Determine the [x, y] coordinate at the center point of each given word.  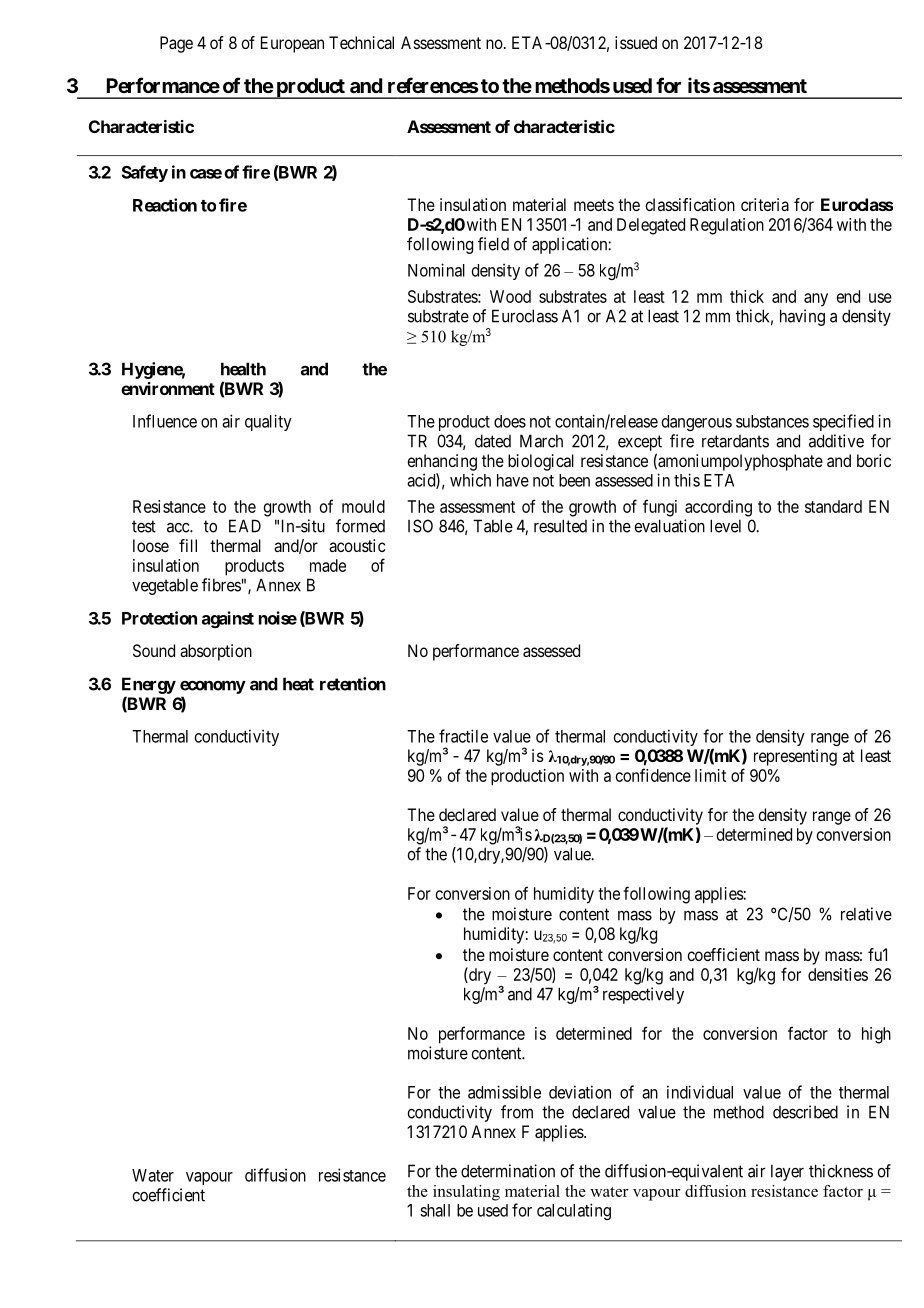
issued [636, 42]
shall [435, 1210]
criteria [765, 204]
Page [176, 44]
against [228, 619]
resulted [560, 526]
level [725, 526]
